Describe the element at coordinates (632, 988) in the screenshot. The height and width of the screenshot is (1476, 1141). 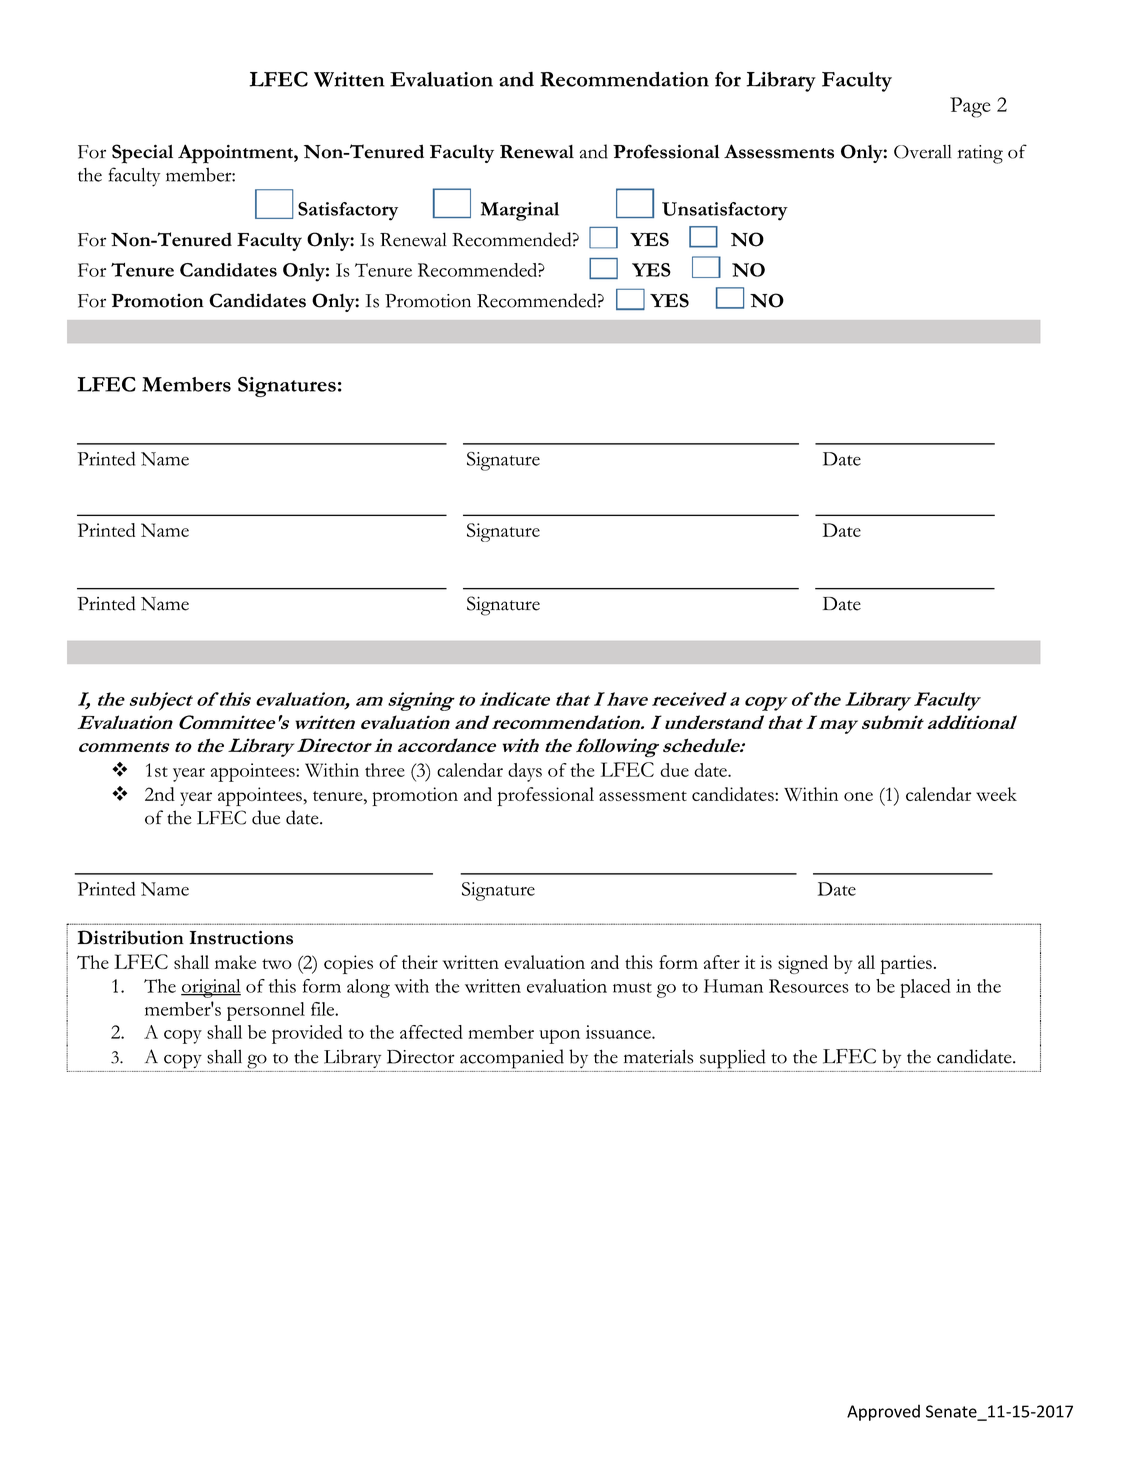
I see `must` at that location.
